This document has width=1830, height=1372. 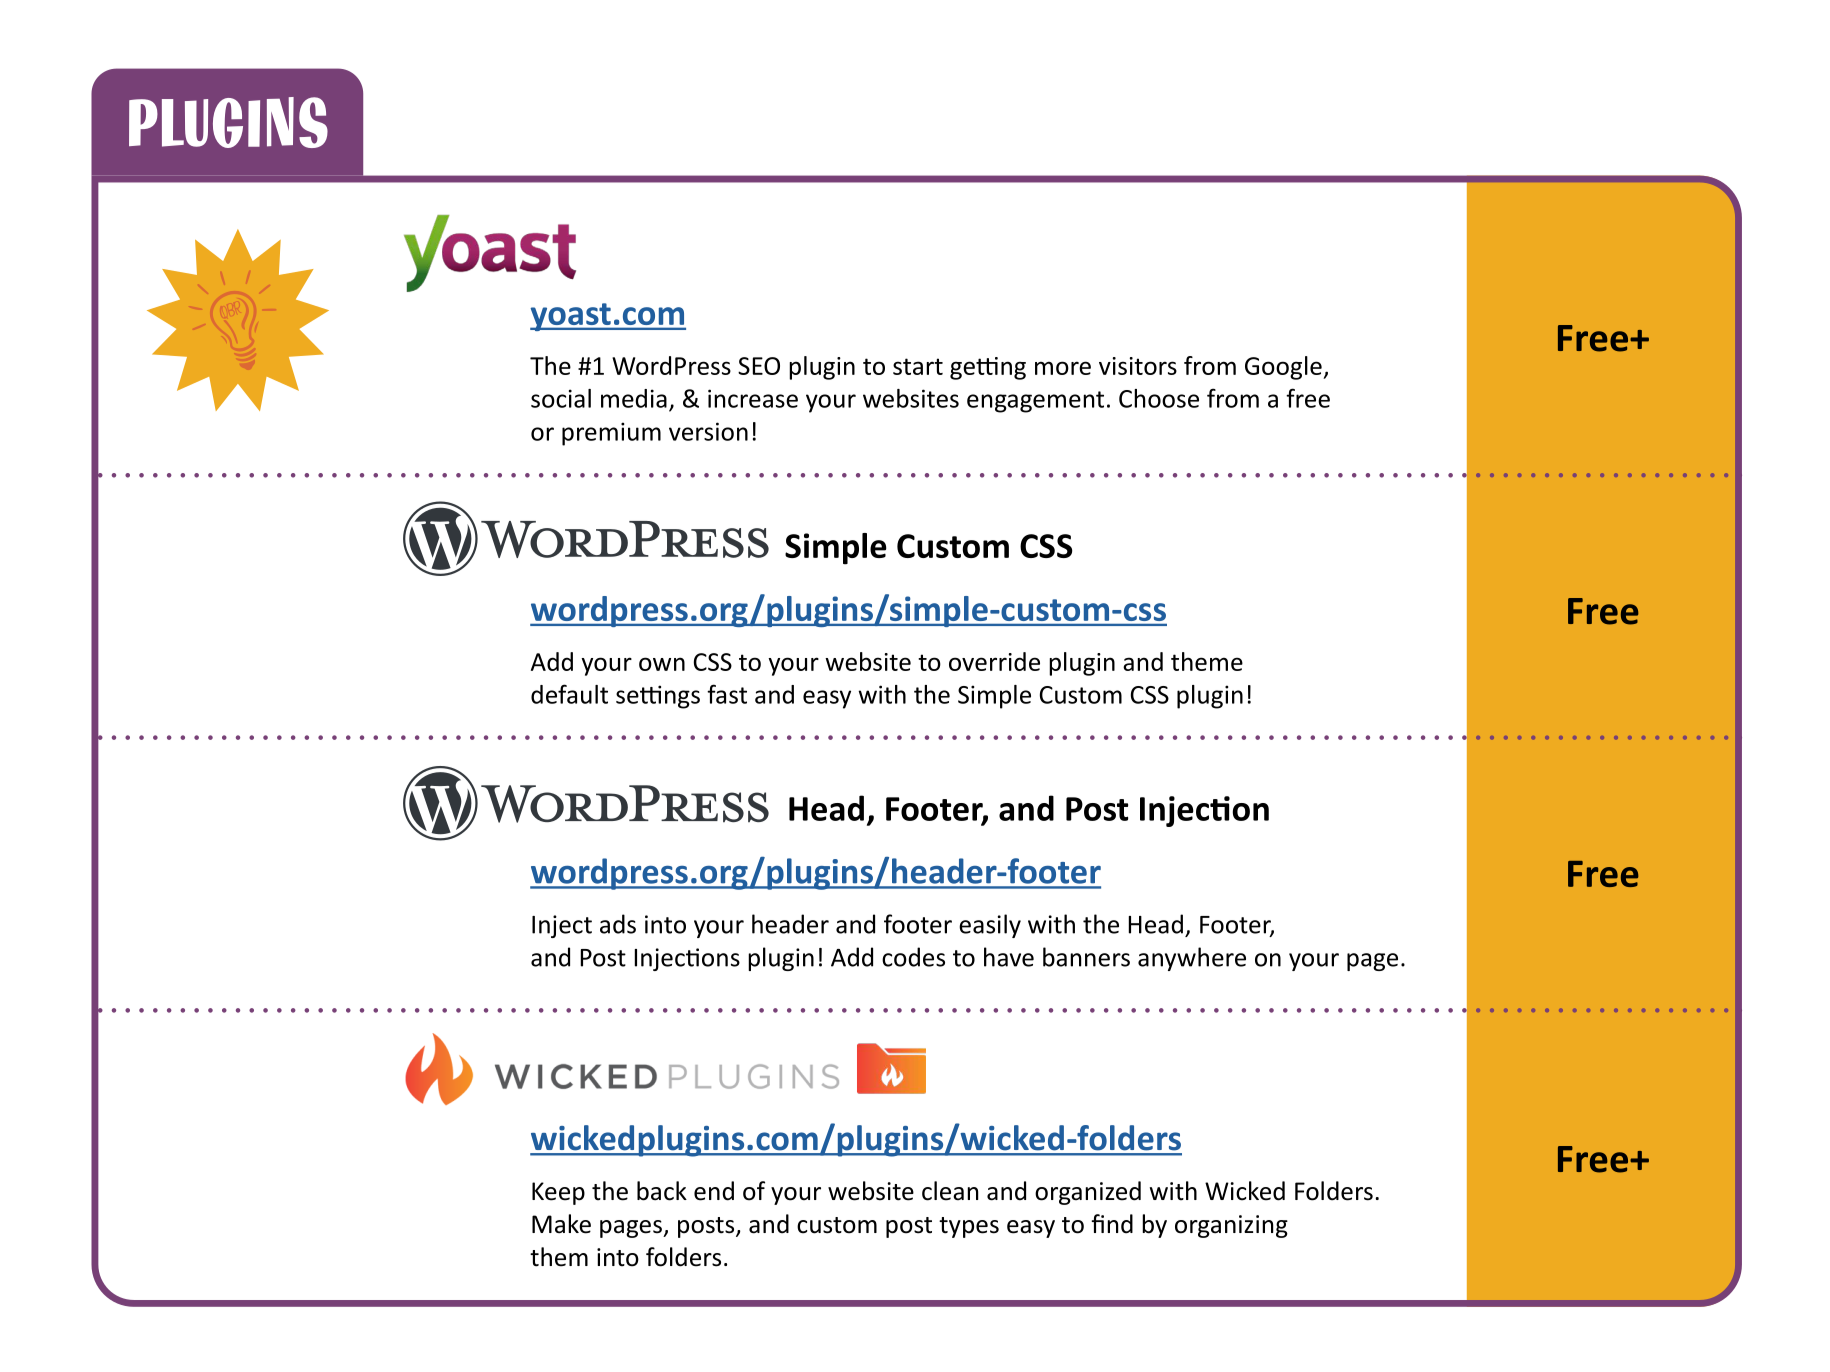 I want to click on back, so click(x=662, y=1191).
